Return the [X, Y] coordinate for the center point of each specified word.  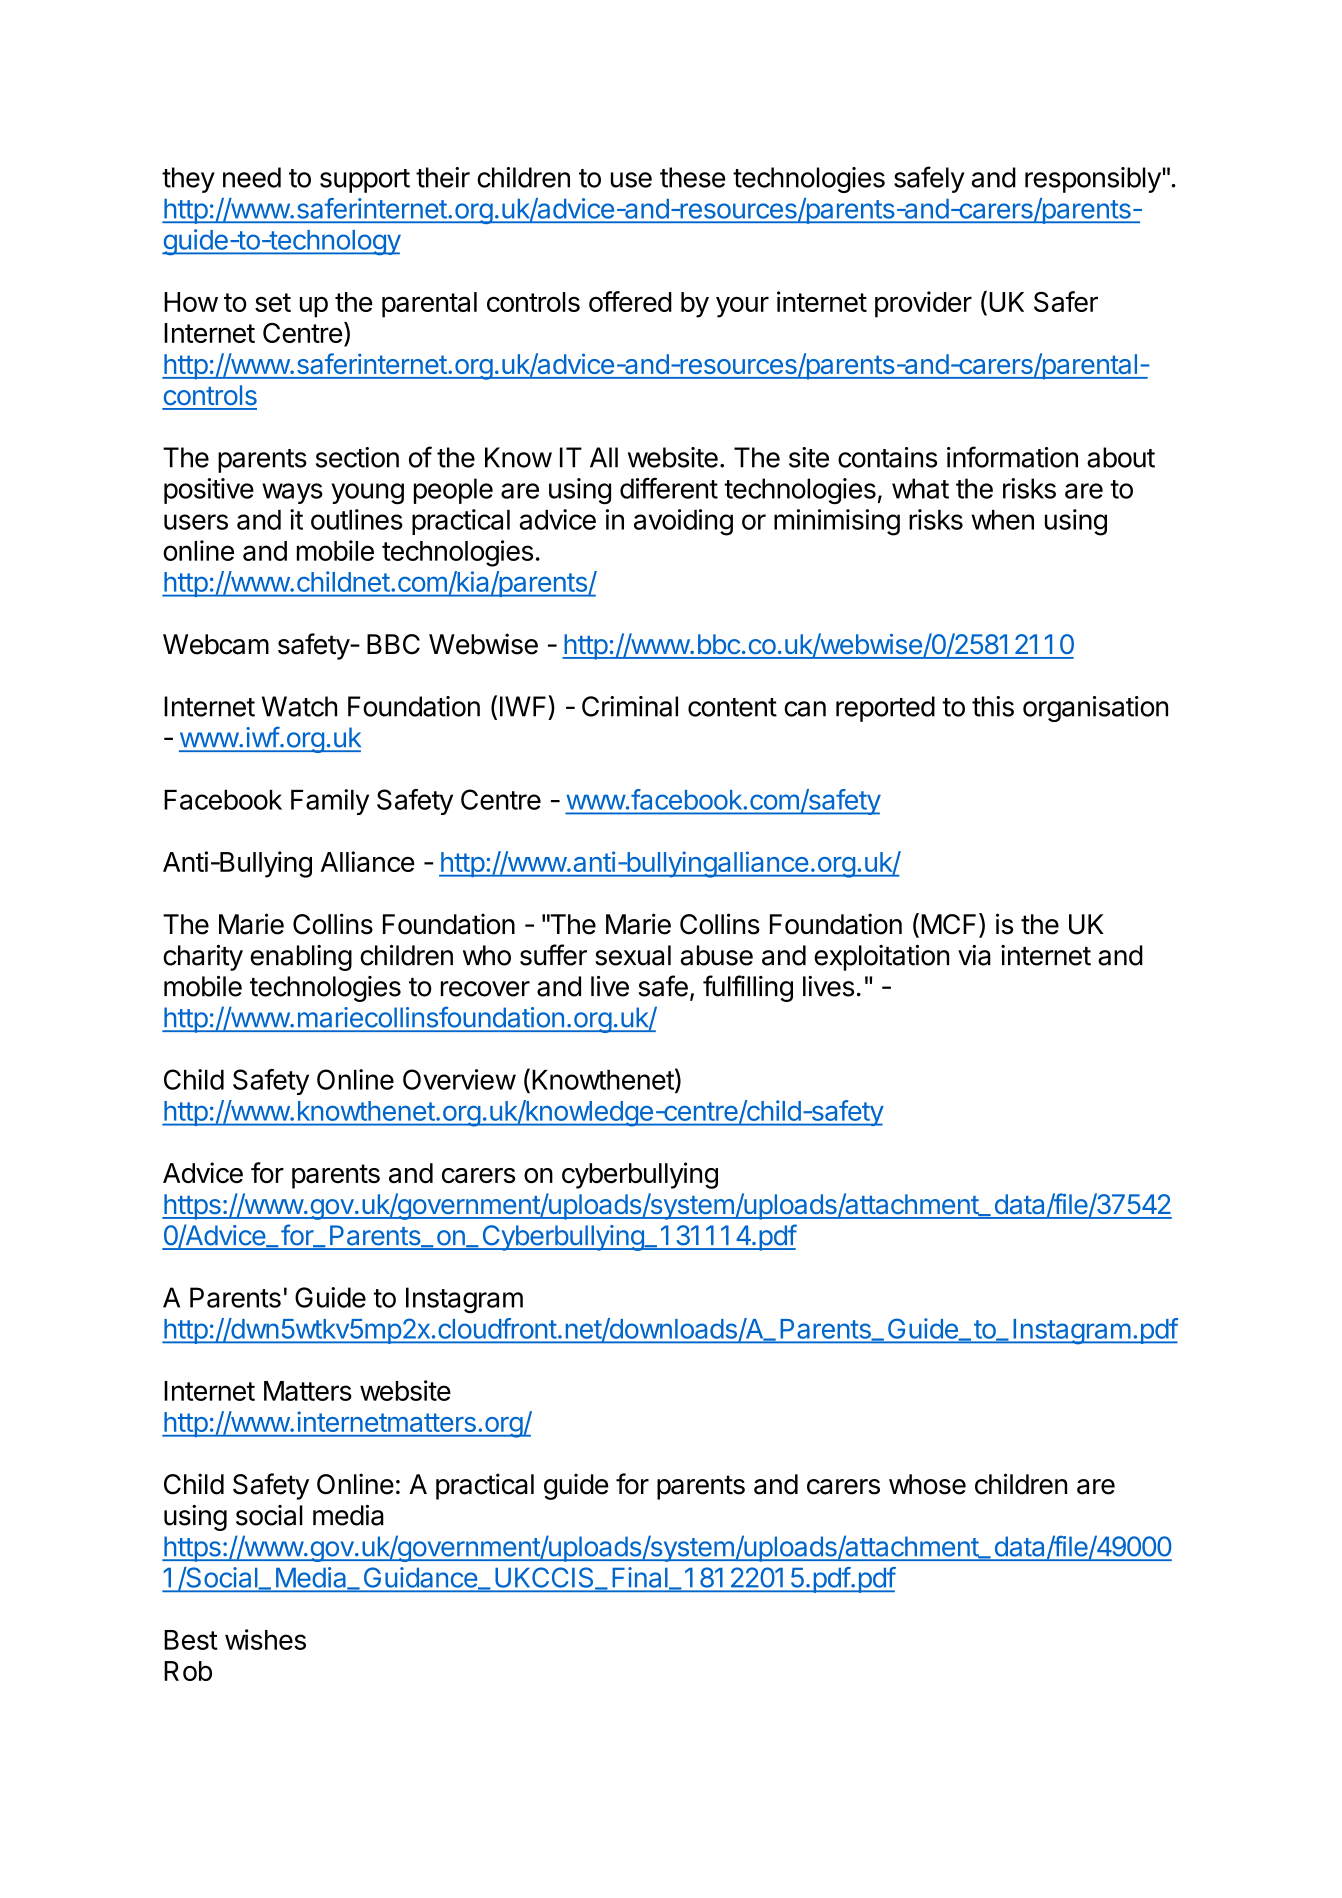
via [974, 955]
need [252, 177]
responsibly [1093, 180]
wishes [265, 1639]
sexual [633, 955]
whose [927, 1484]
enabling [301, 958]
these [692, 177]
